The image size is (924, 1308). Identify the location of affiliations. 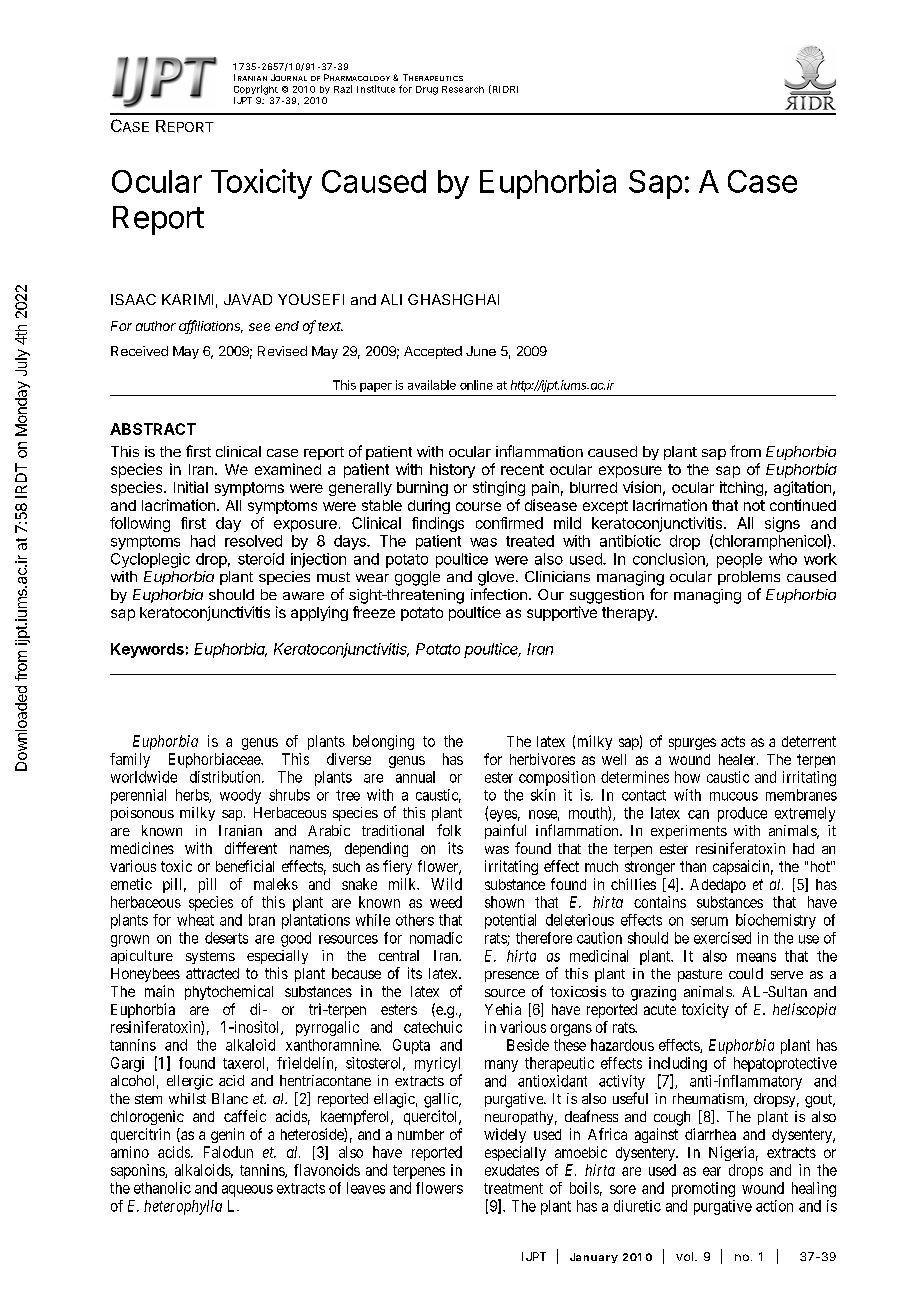
(211, 327).
